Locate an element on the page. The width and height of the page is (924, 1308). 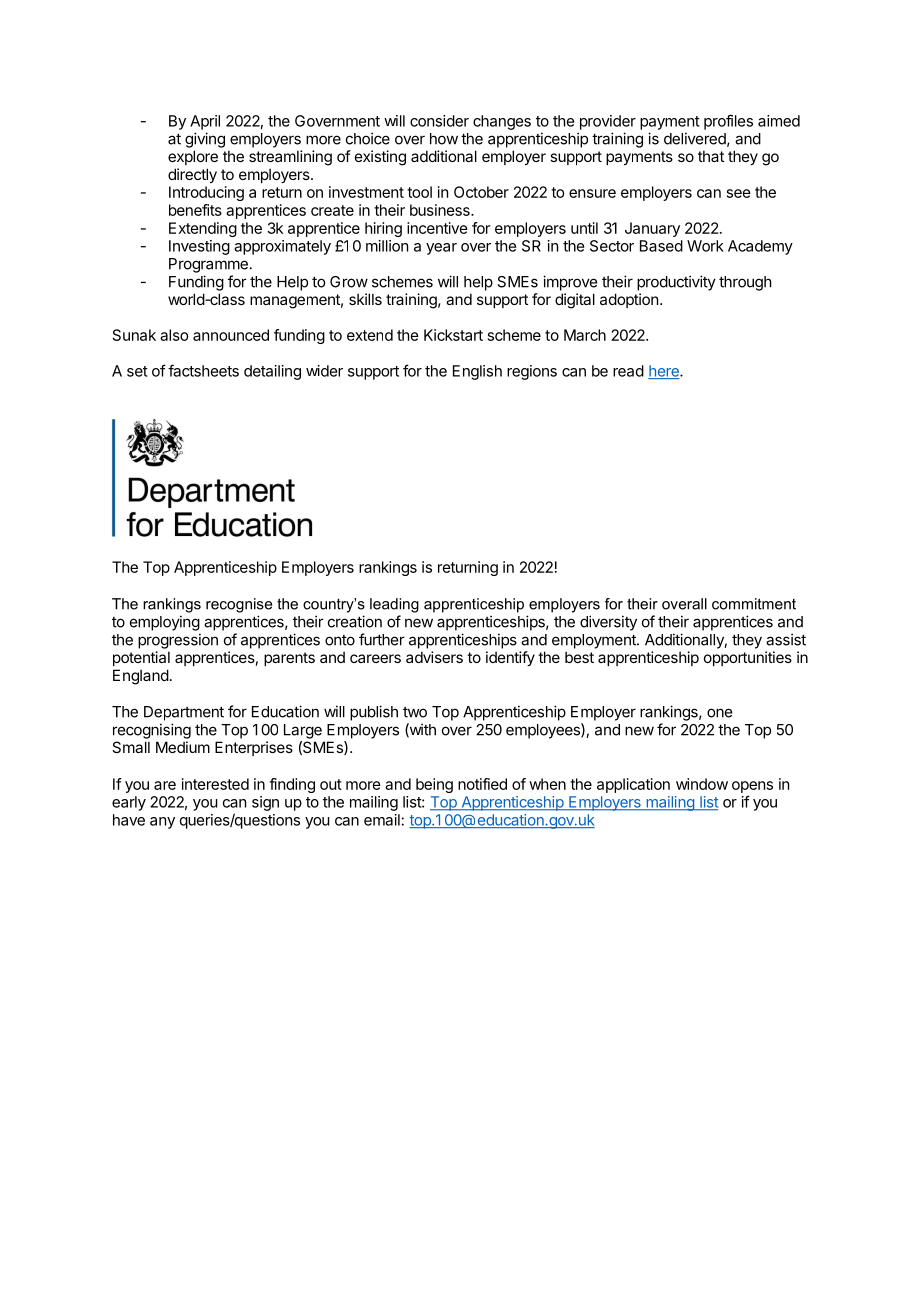
giving is located at coordinates (205, 140).
